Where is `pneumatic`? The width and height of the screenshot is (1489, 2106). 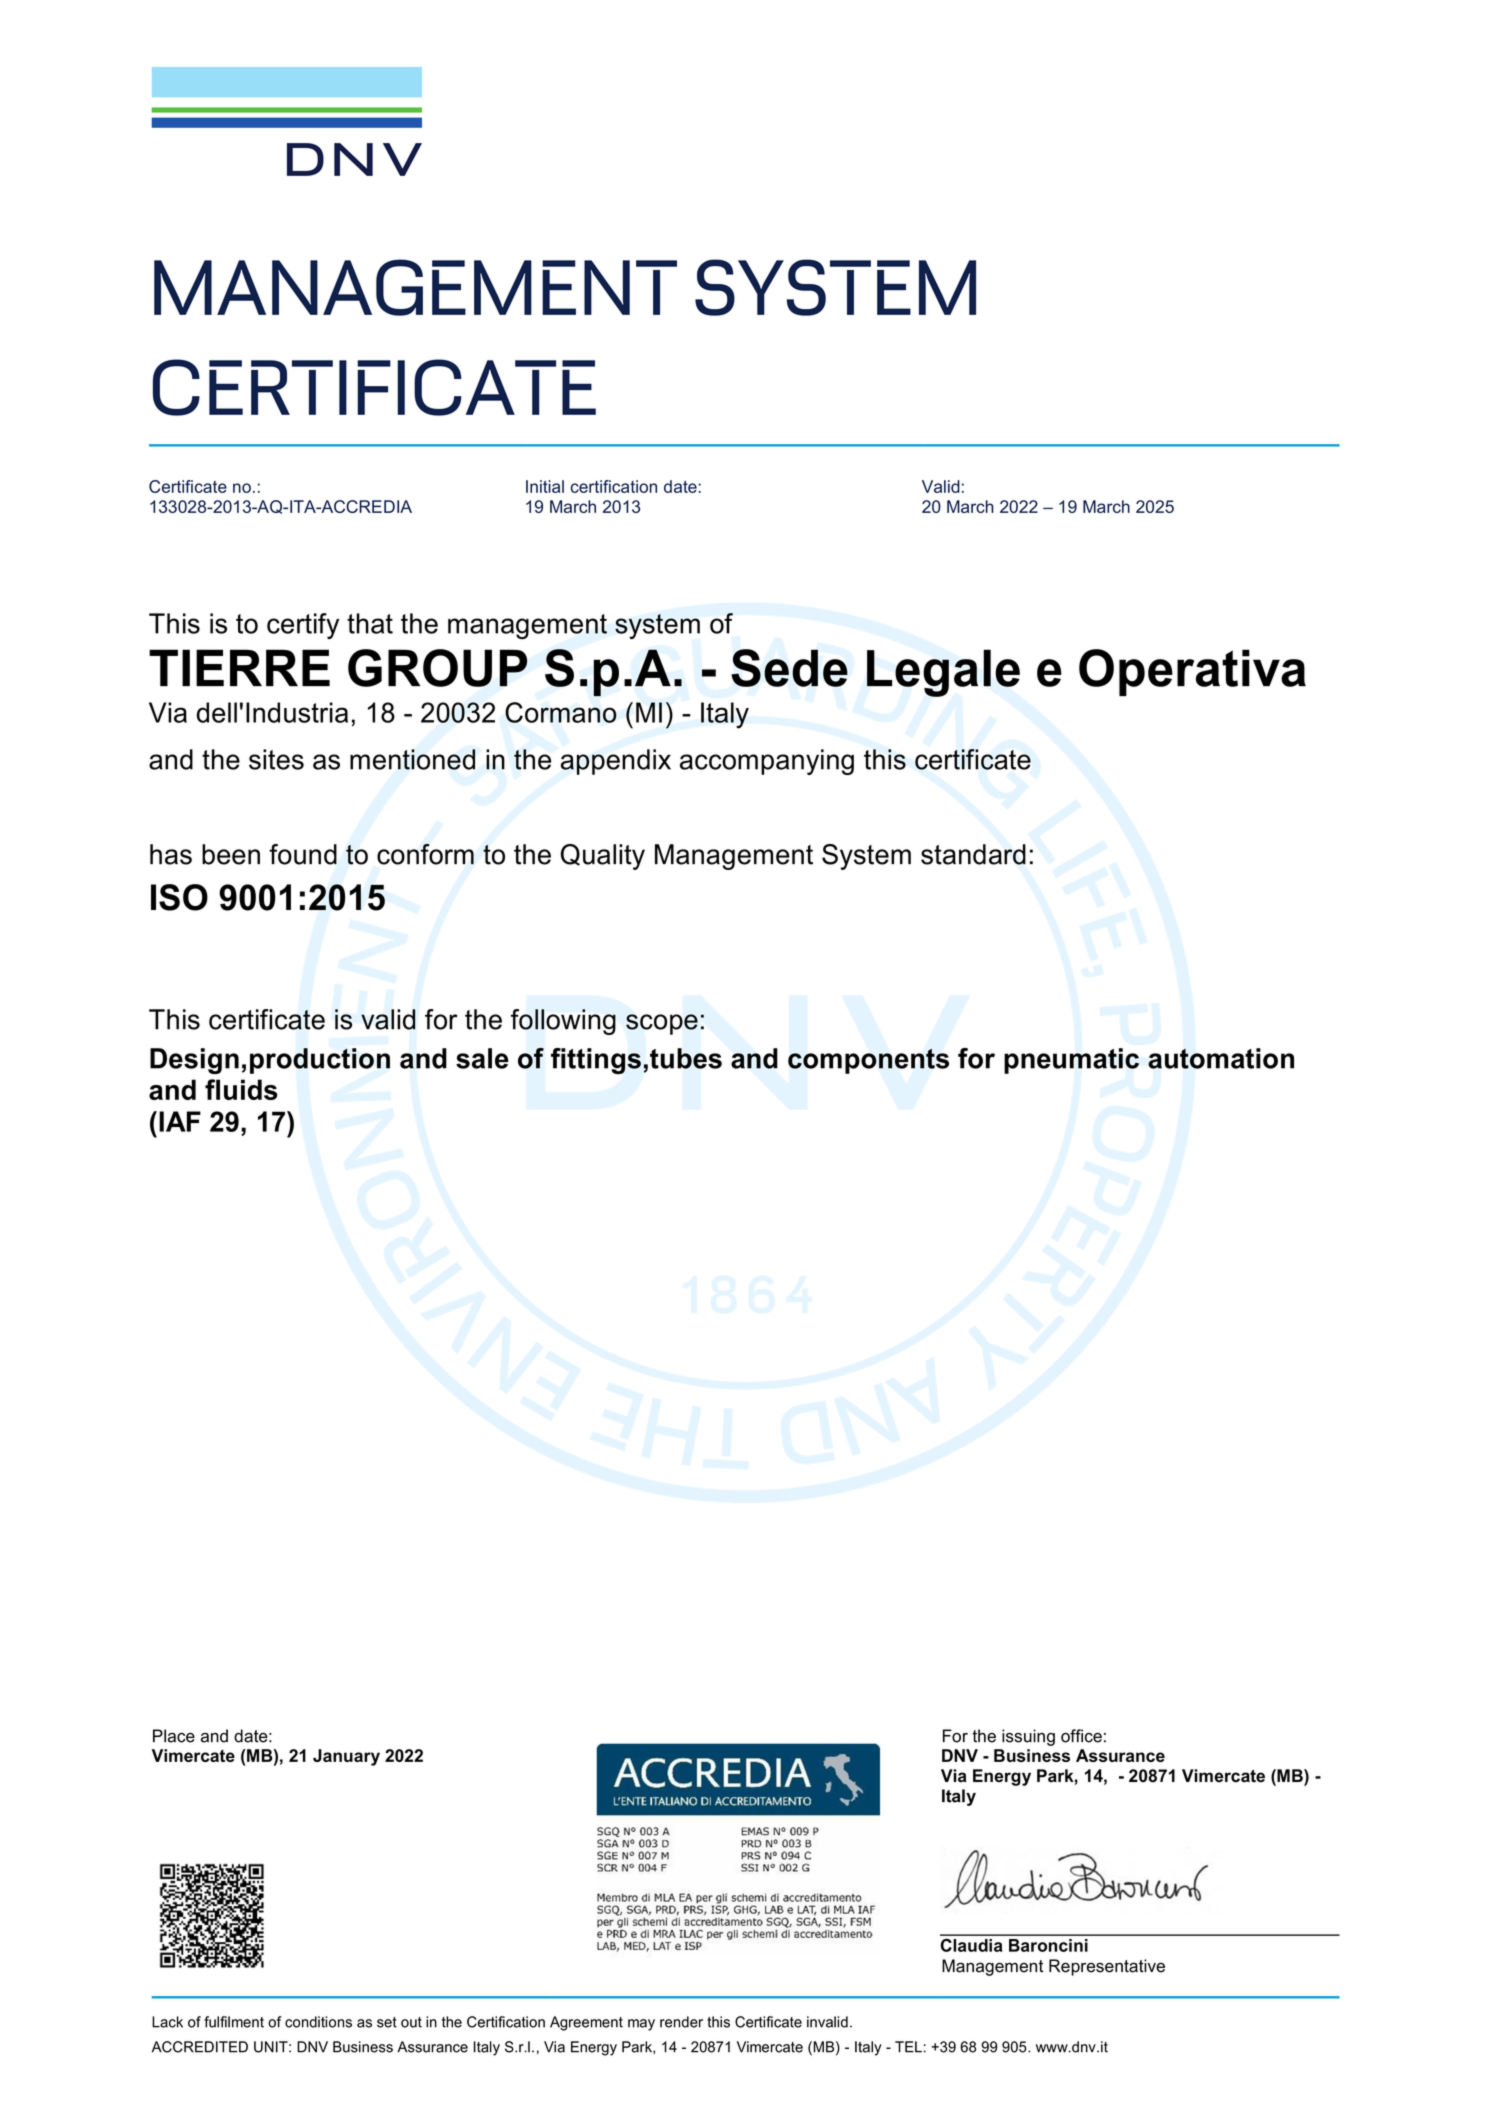
pneumatic is located at coordinates (1071, 1061).
